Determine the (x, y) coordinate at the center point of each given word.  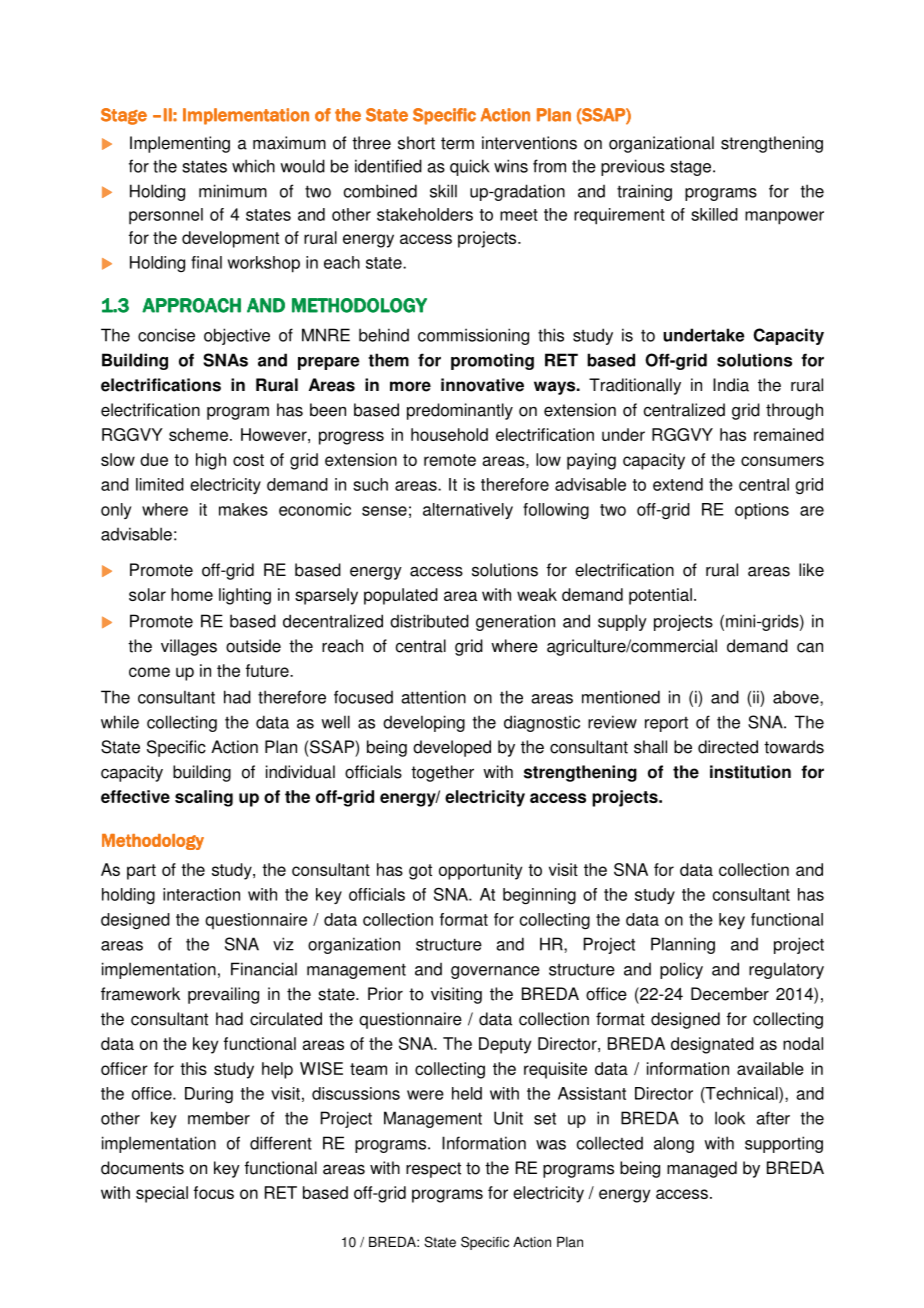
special (162, 1194)
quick (469, 167)
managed (702, 1169)
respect (433, 1170)
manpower (784, 218)
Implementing (180, 144)
